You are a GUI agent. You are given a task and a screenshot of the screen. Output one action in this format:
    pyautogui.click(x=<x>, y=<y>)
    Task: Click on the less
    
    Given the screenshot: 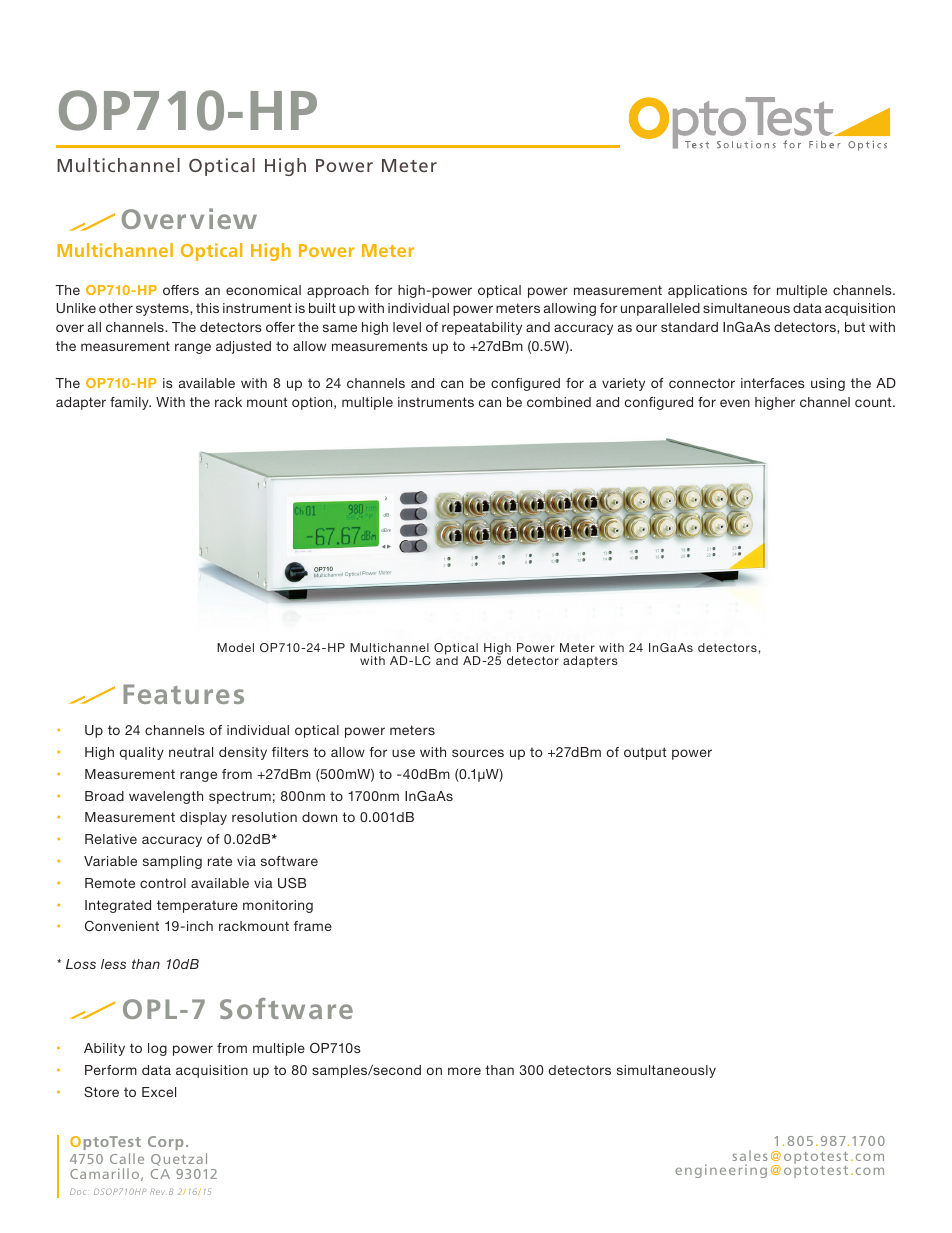 What is the action you would take?
    pyautogui.click(x=113, y=964)
